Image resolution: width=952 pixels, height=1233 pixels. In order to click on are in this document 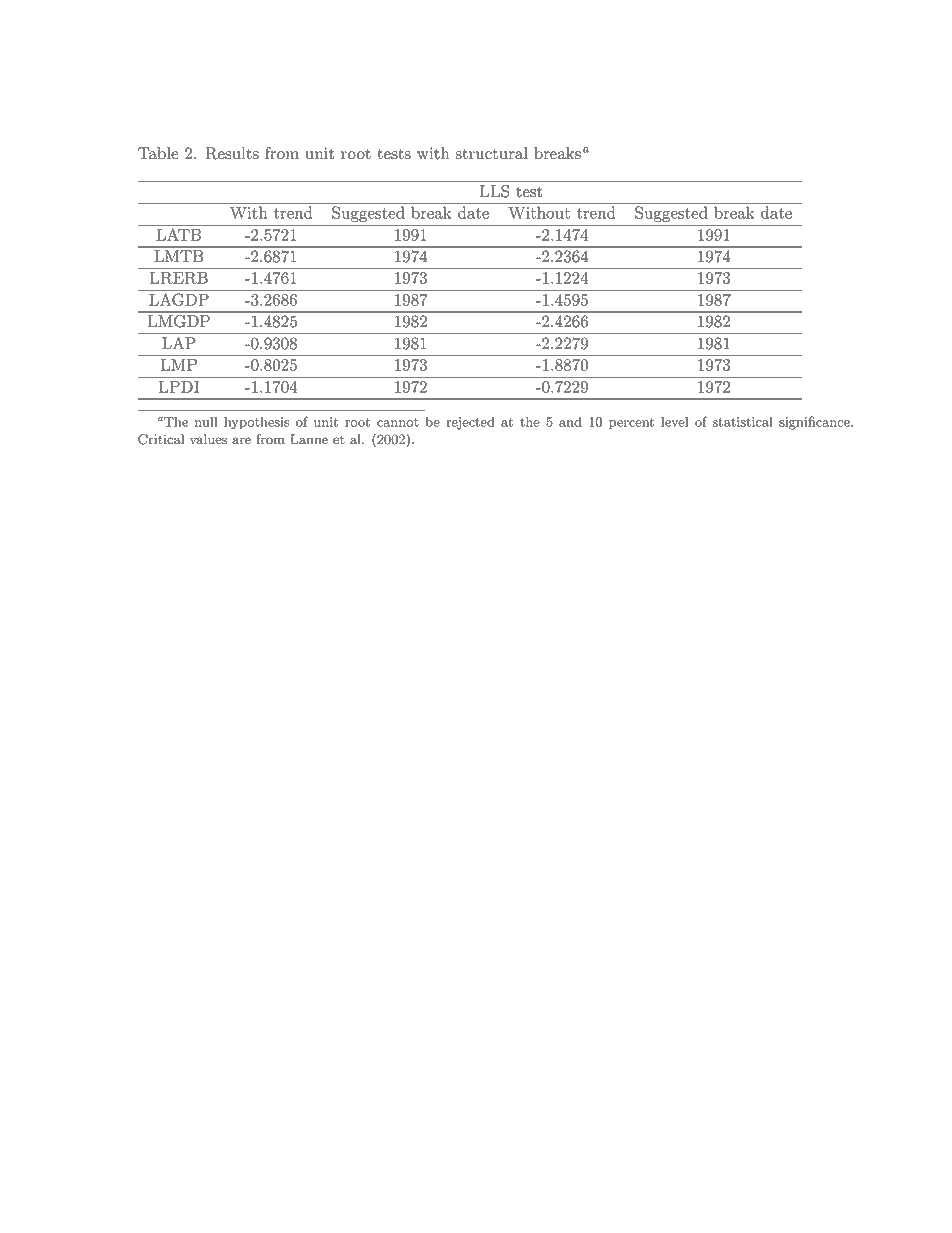, I will do `click(241, 441)`.
